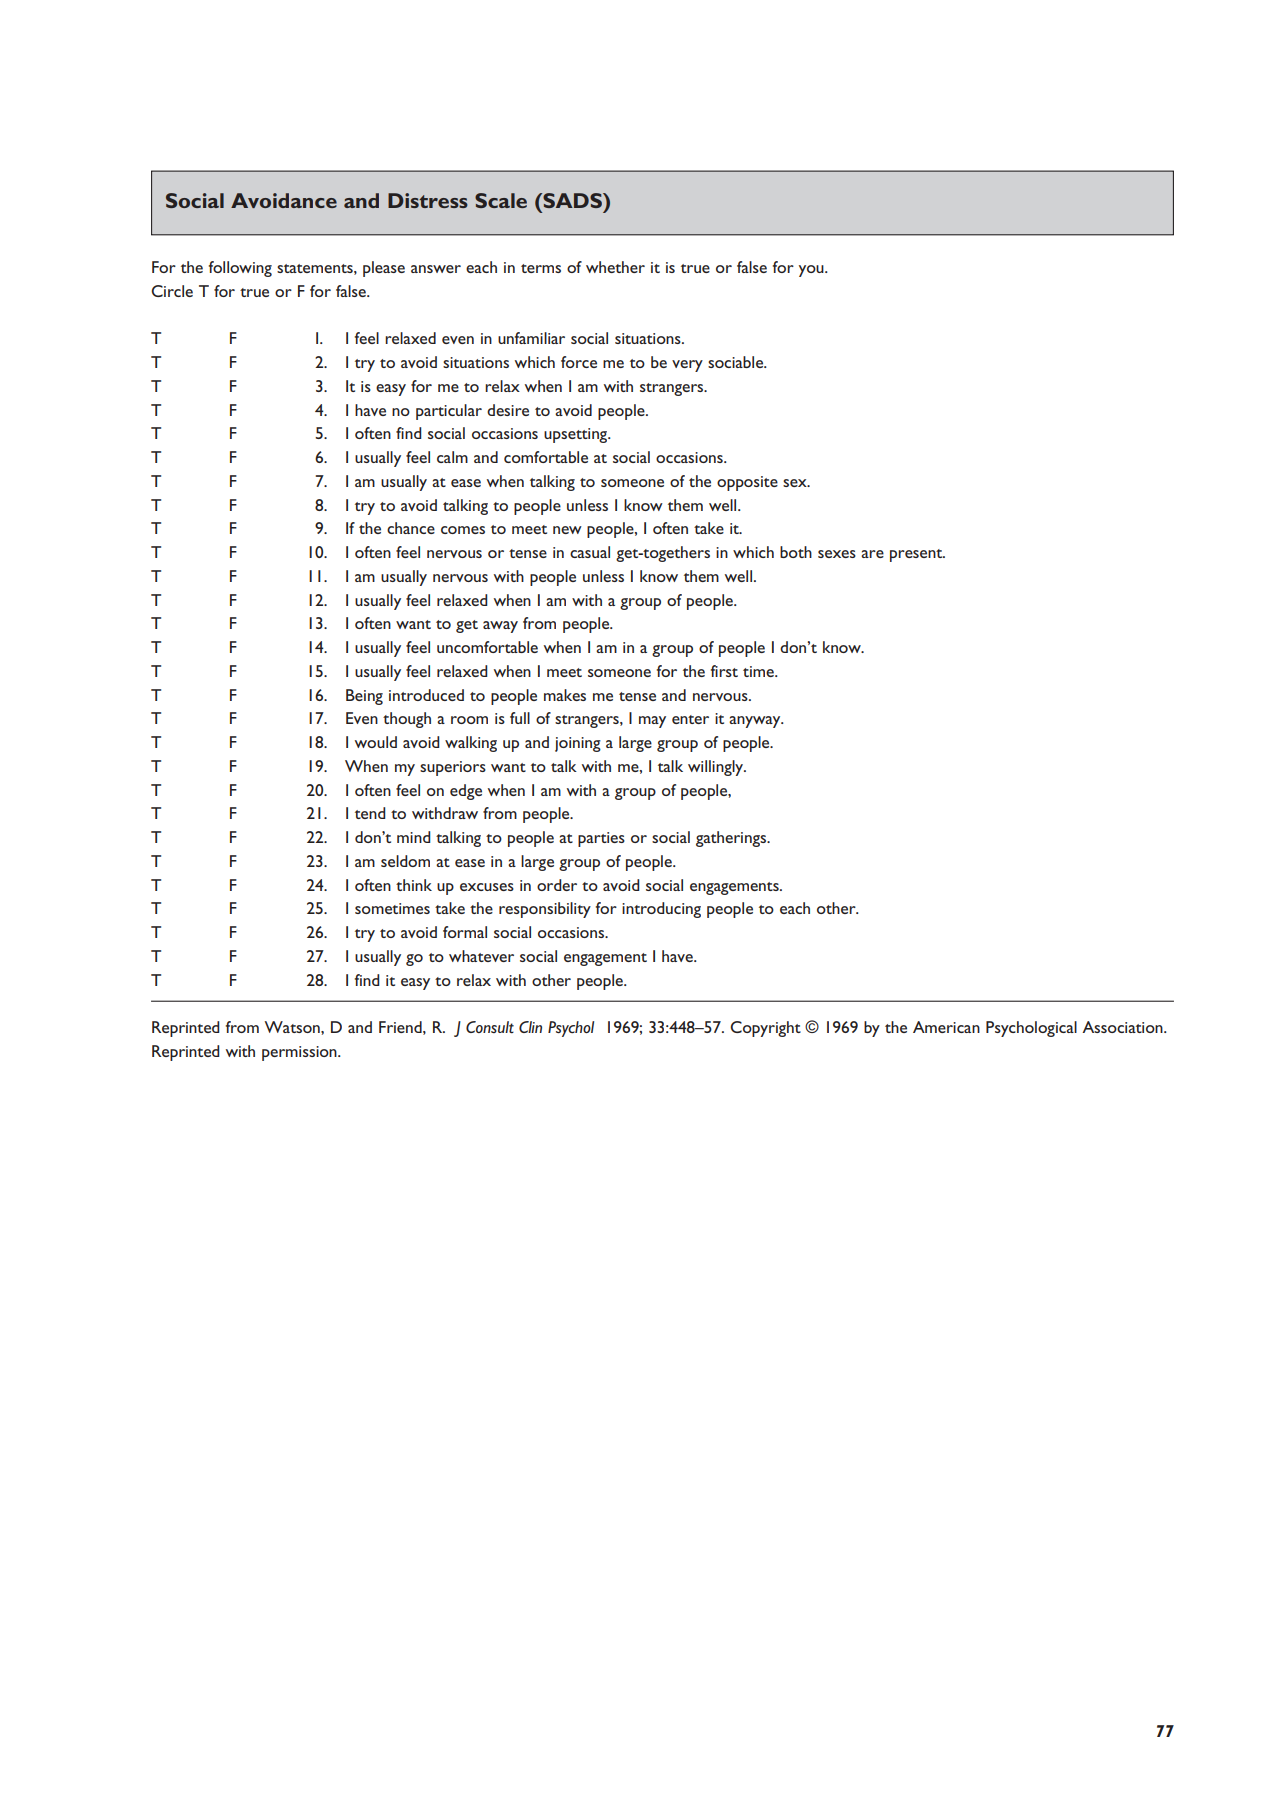  What do you see at coordinates (756, 722) in the image?
I see `anyway` at bounding box center [756, 722].
